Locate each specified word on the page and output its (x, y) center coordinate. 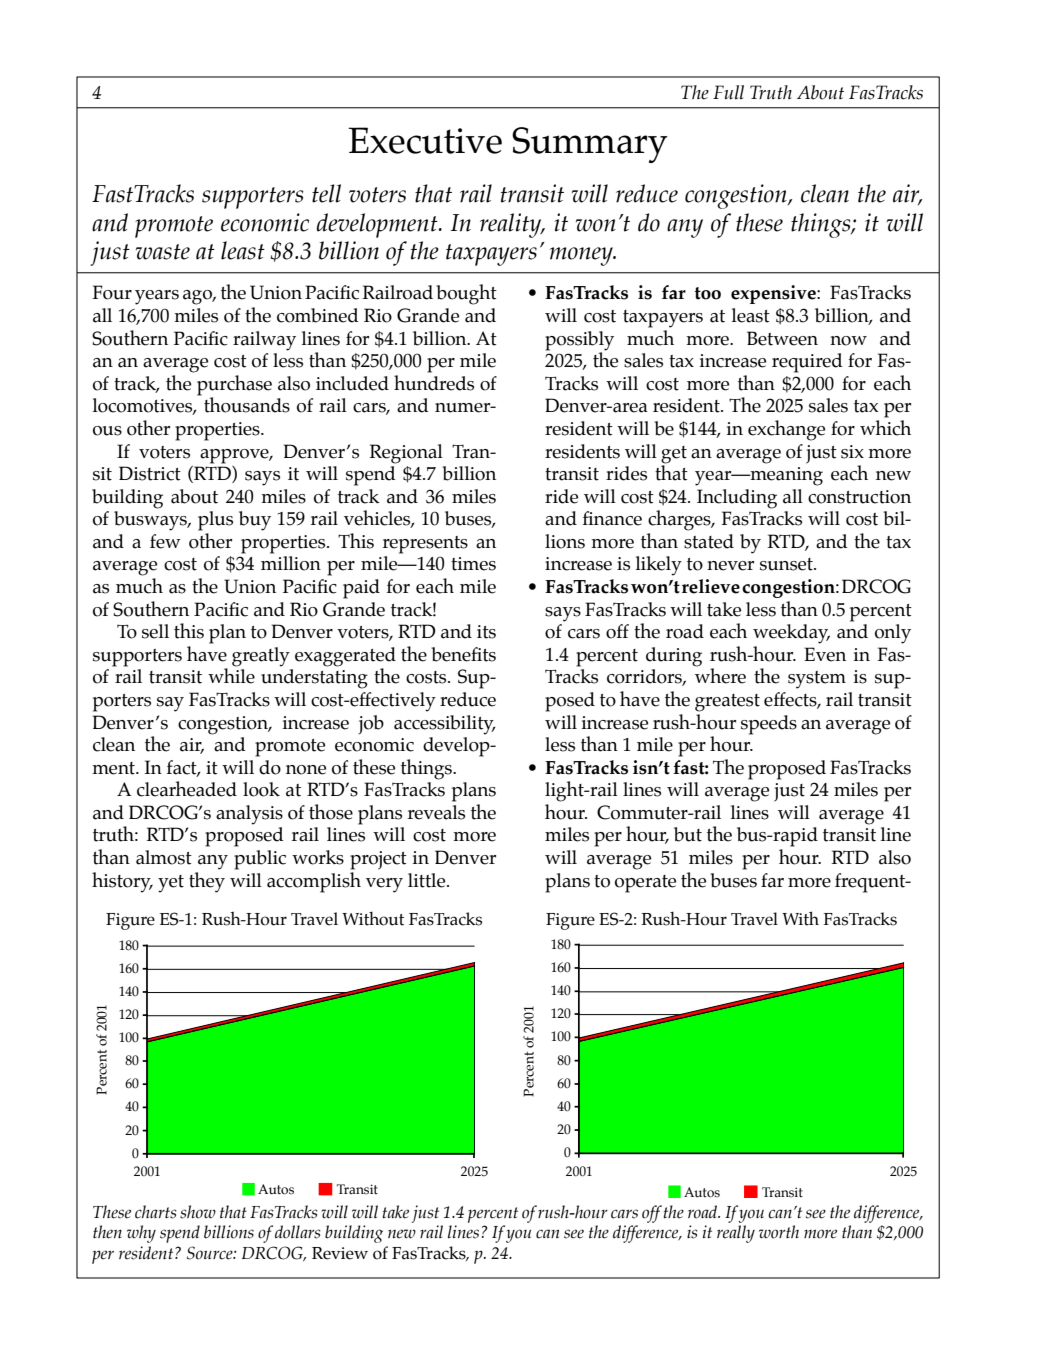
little (428, 880)
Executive (425, 140)
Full (728, 92)
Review (340, 1253)
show (198, 1212)
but (688, 834)
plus (215, 521)
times (473, 564)
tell (326, 193)
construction (859, 497)
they (207, 881)
